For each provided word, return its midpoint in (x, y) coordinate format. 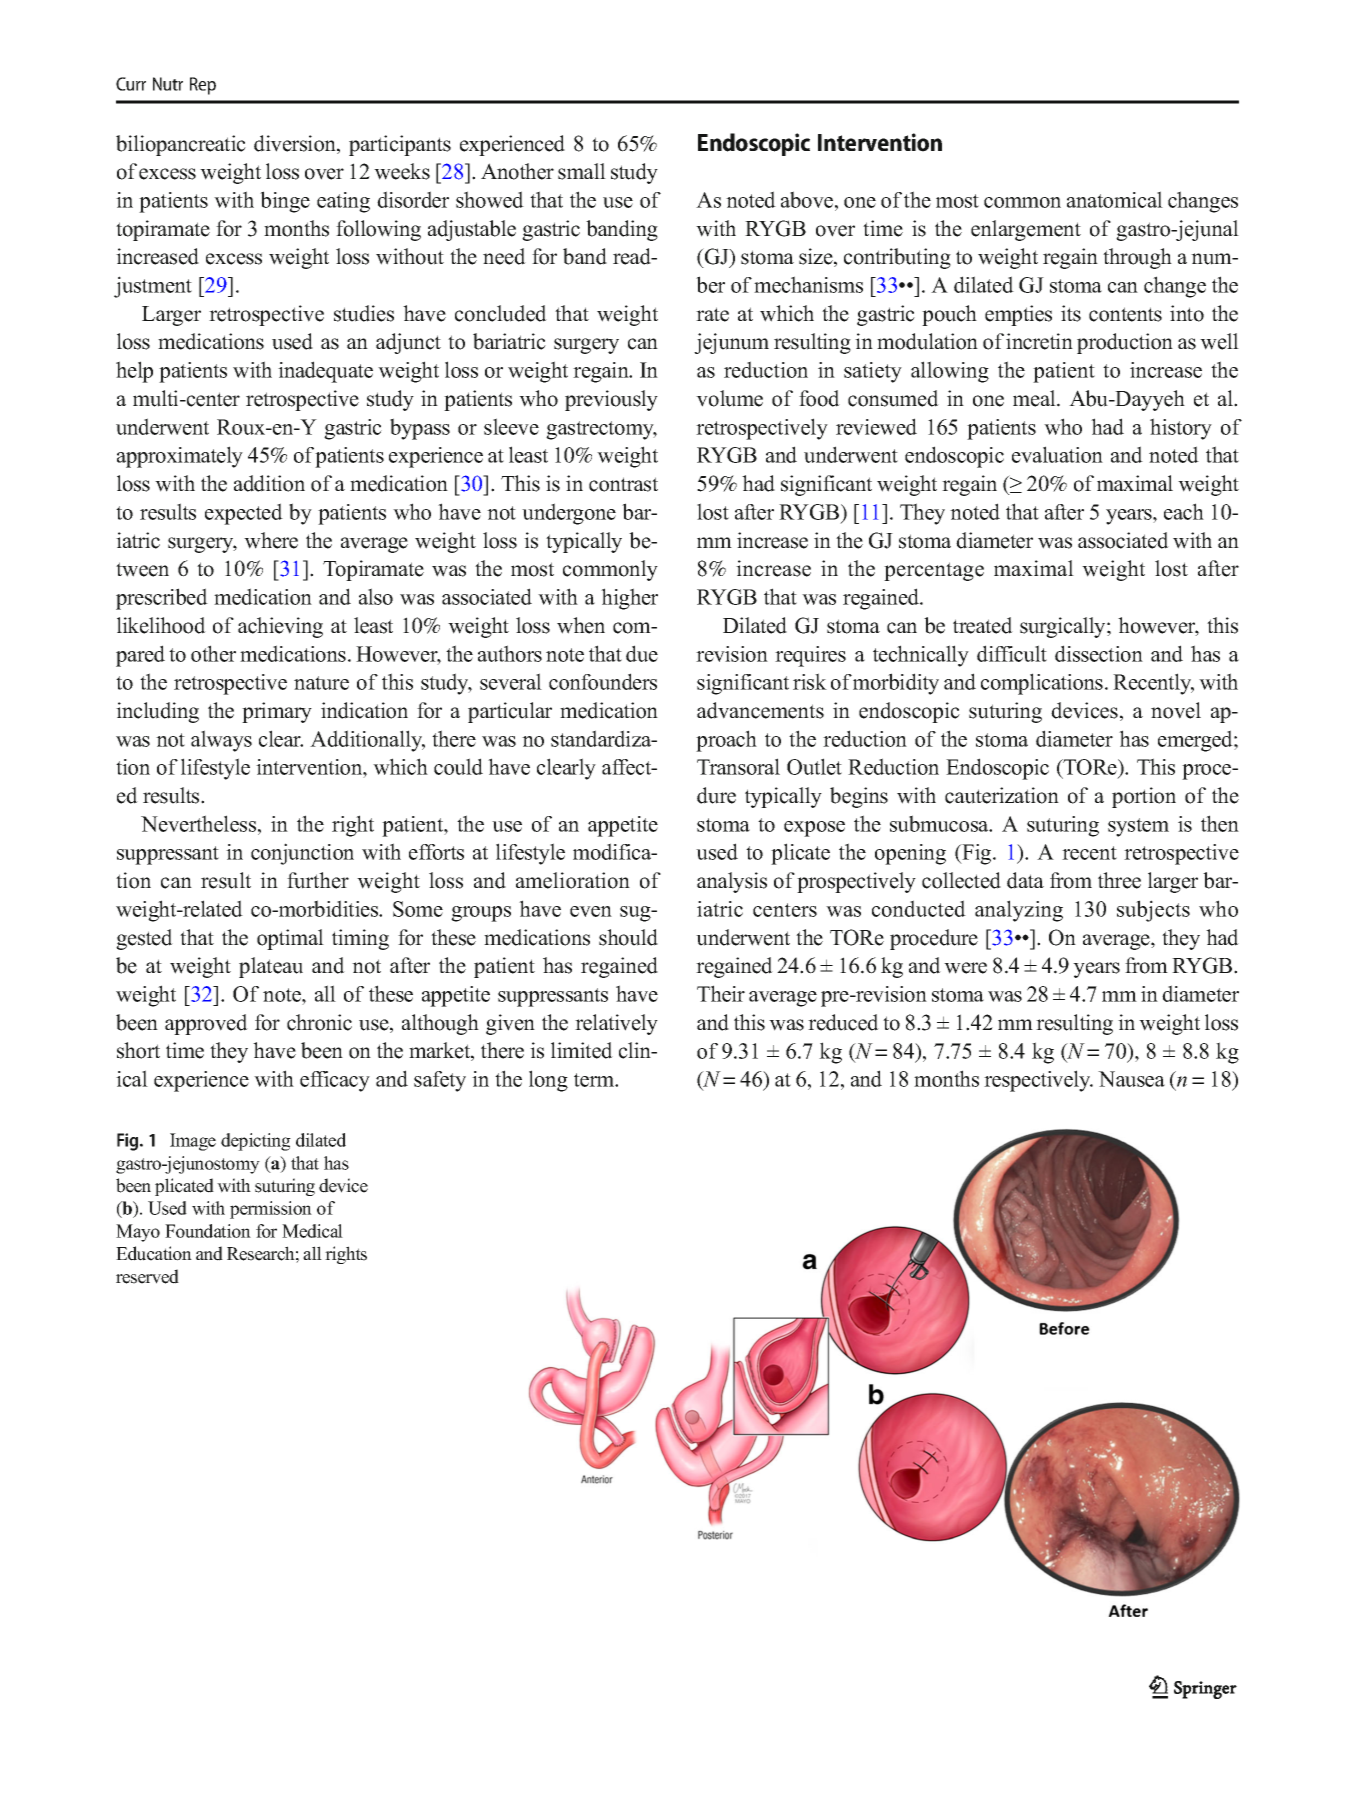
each (1184, 511)
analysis (732, 882)
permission (271, 1210)
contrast (623, 484)
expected (244, 514)
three (1119, 880)
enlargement (1026, 230)
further (318, 880)
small (582, 171)
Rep (203, 86)
